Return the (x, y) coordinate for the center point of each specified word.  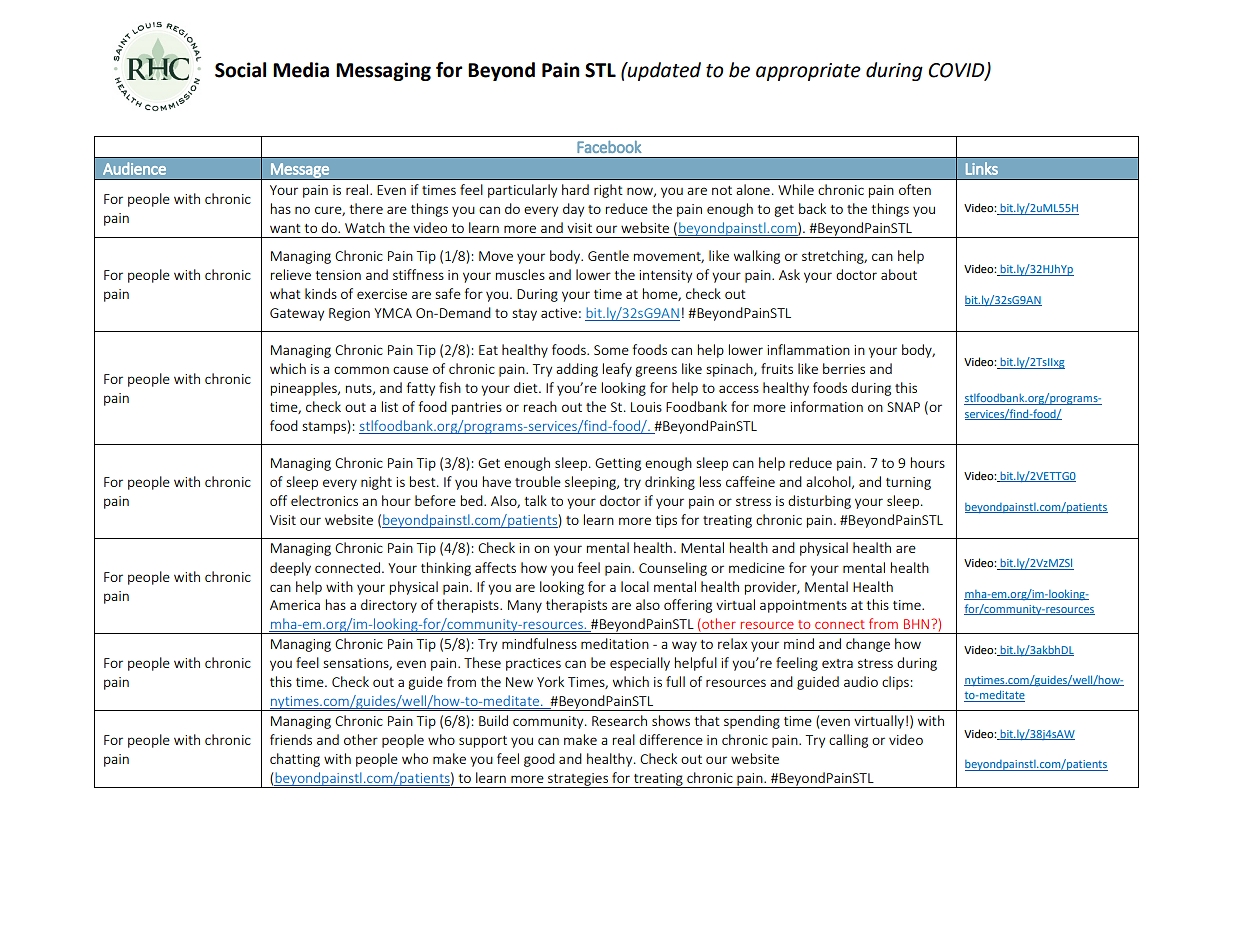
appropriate (808, 72)
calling (848, 741)
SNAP (903, 407)
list (390, 406)
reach (540, 406)
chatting (295, 760)
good (539, 760)
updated (663, 71)
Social (240, 70)
